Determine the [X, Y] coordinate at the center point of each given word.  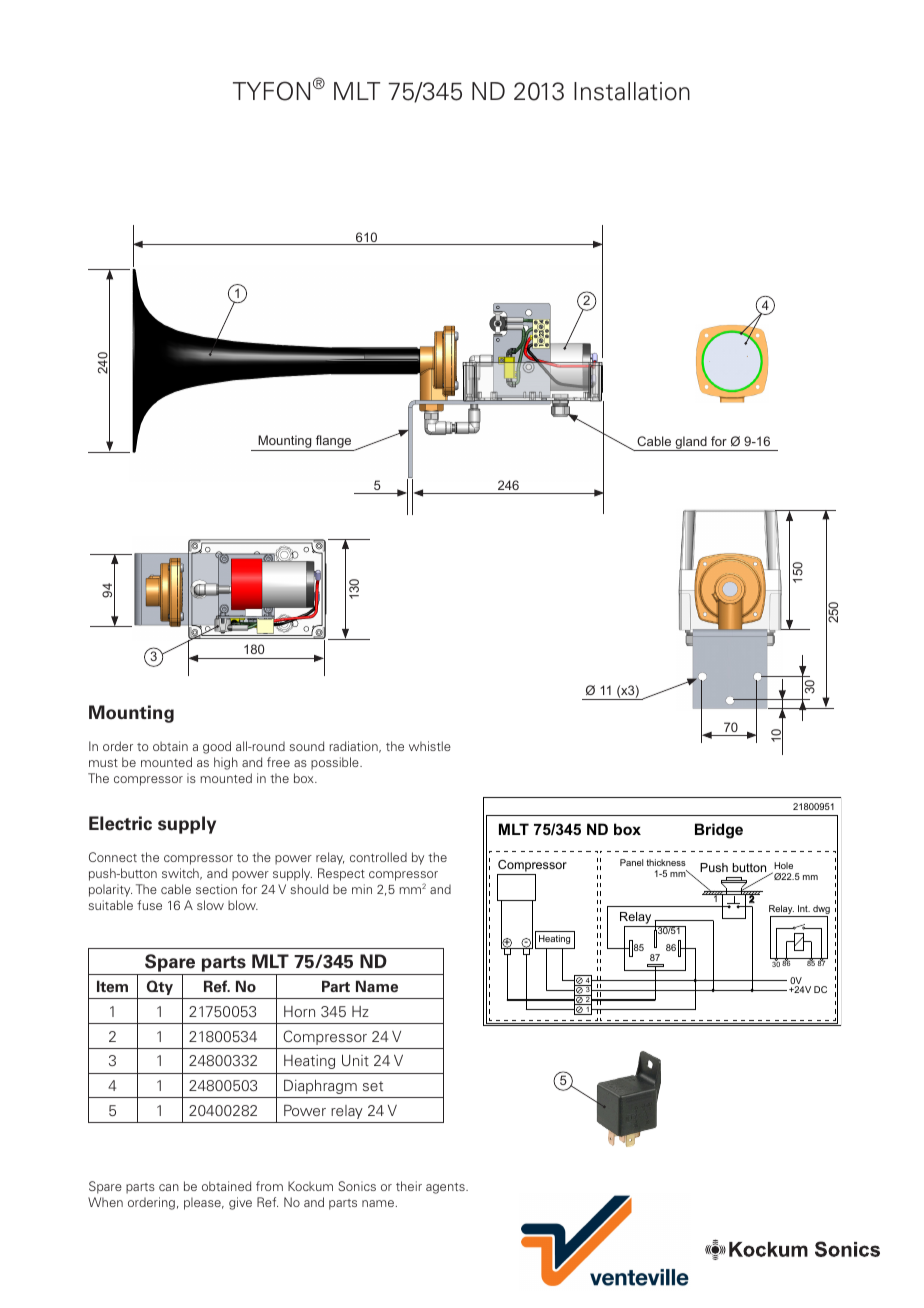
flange [333, 443]
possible [336, 763]
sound [306, 746]
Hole [783, 865]
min [362, 889]
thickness [666, 862]
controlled [378, 857]
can [169, 1187]
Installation [632, 91]
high [226, 763]
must [103, 763]
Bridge [719, 831]
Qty [160, 987]
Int [804, 908]
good [217, 747]
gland [691, 443]
